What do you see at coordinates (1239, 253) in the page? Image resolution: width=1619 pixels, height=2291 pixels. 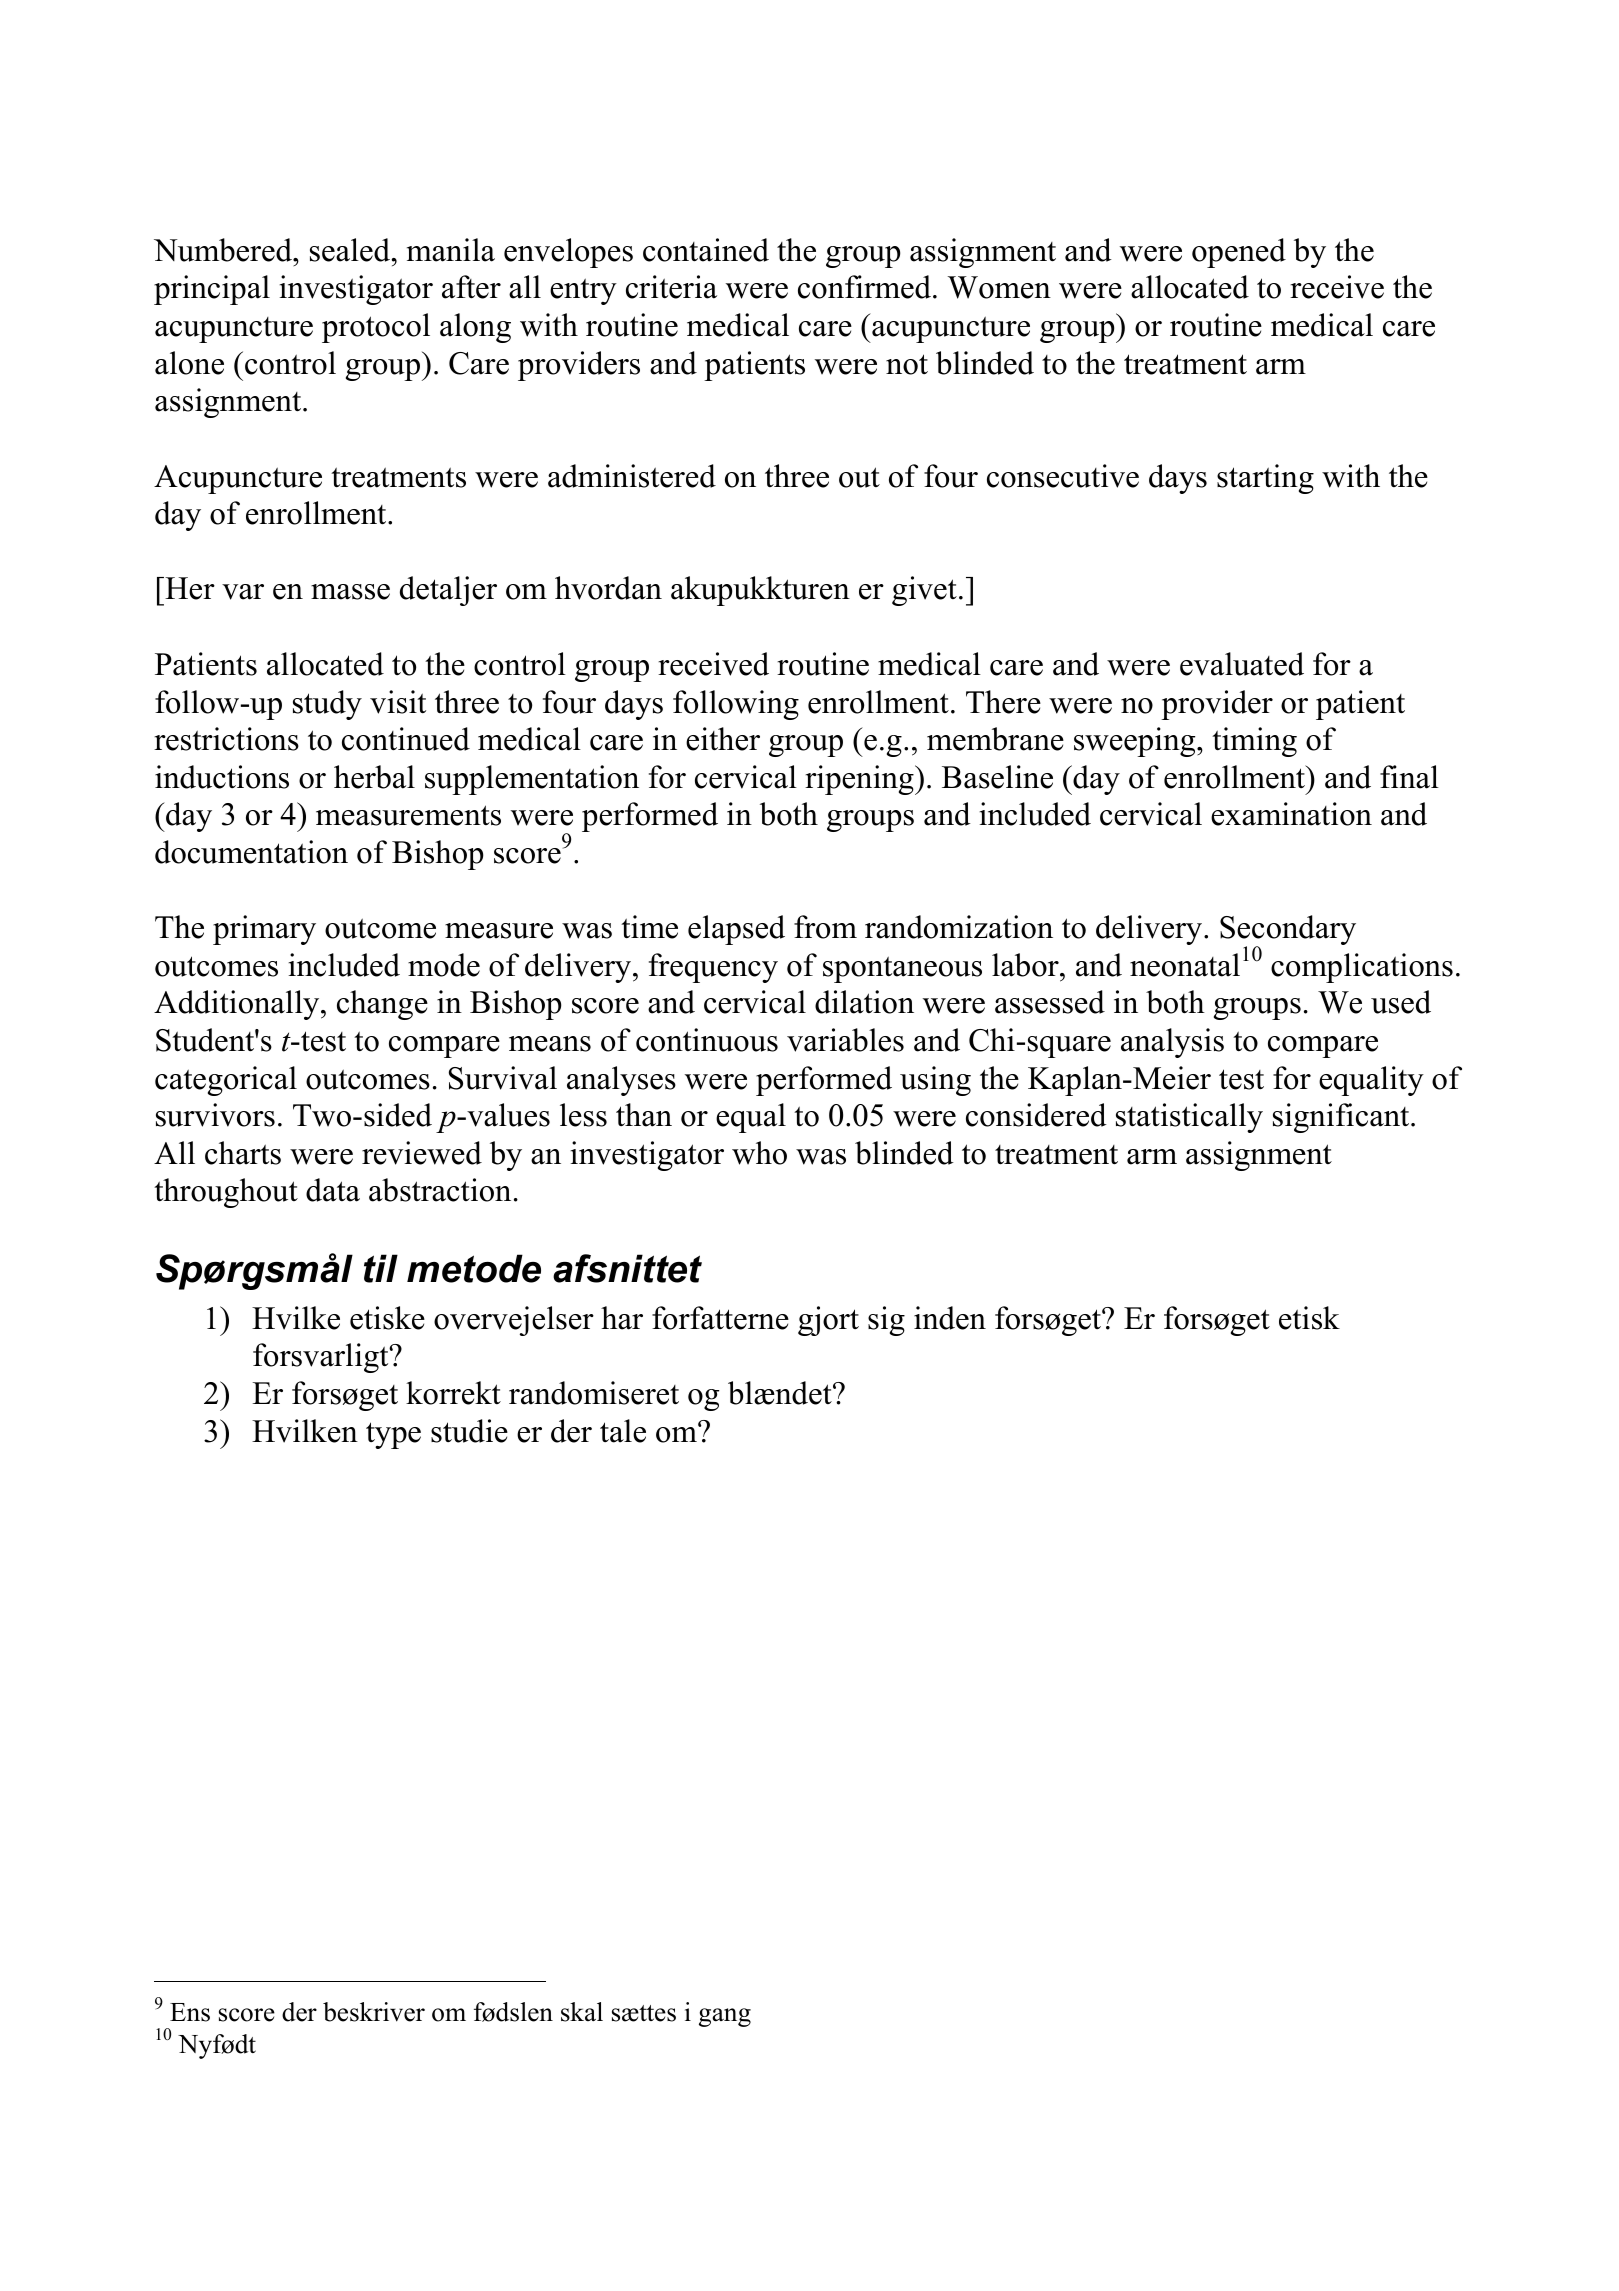 I see `opened` at bounding box center [1239, 253].
